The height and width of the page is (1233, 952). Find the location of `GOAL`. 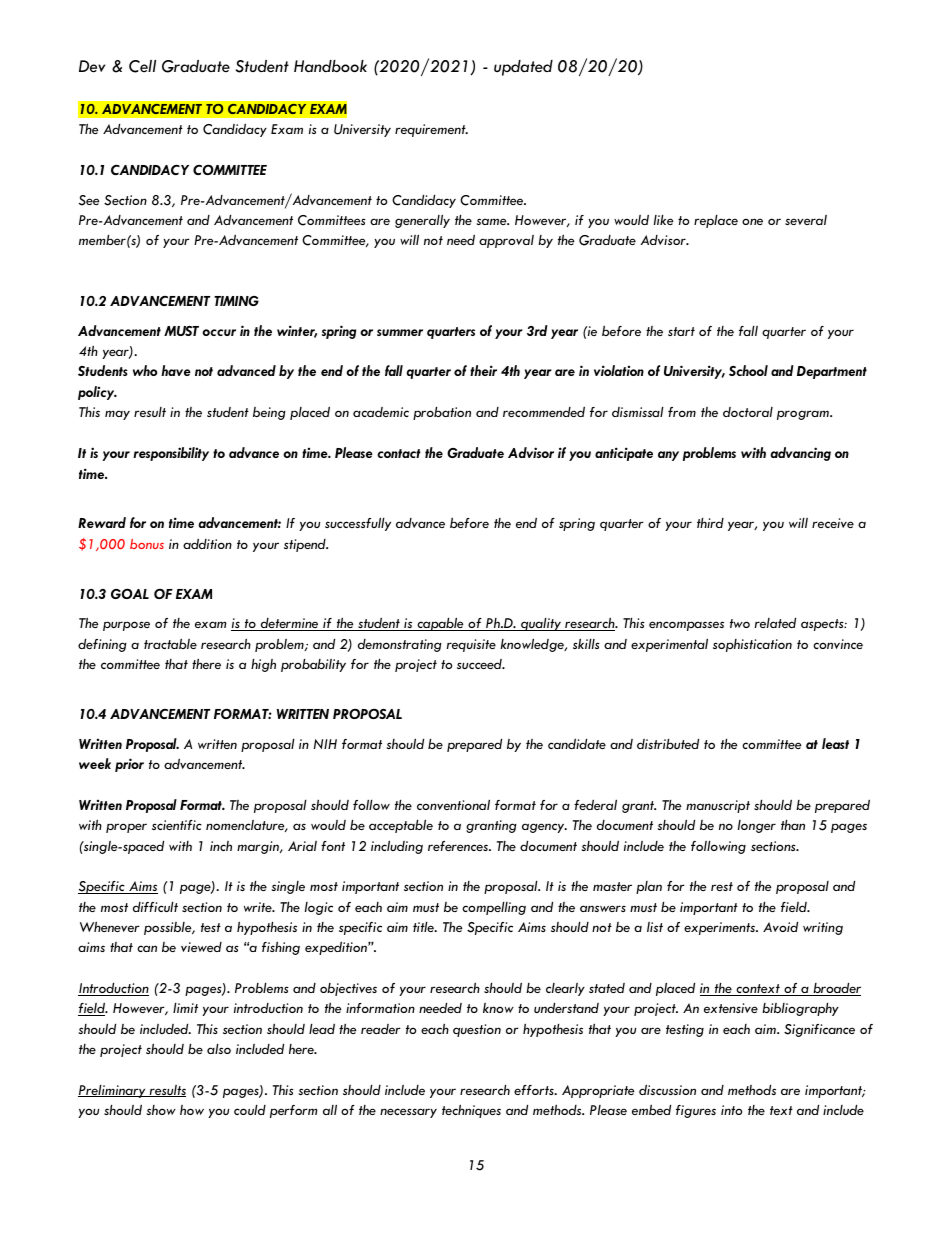

GOAL is located at coordinates (130, 593).
